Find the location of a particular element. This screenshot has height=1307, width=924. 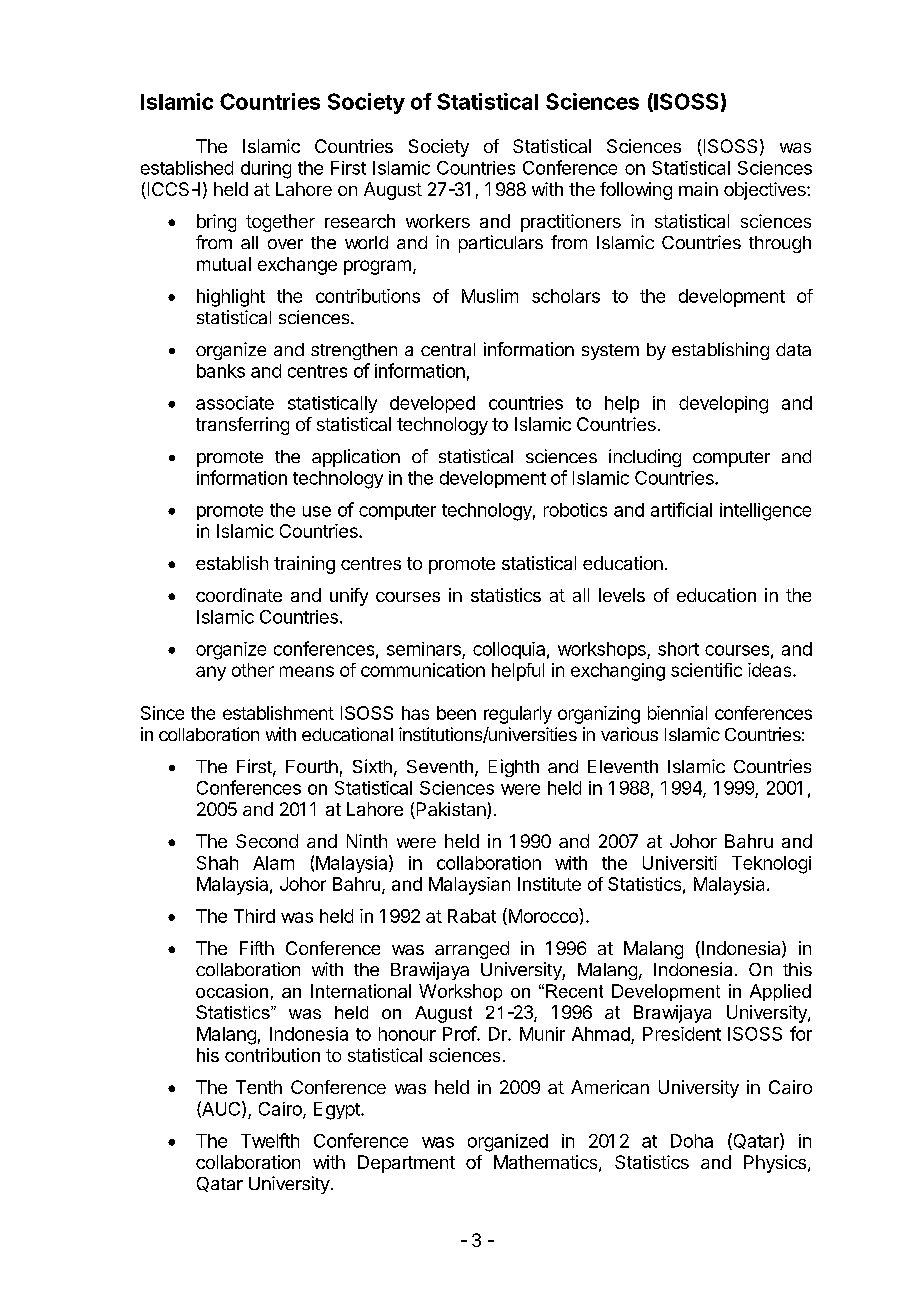

main is located at coordinates (698, 189).
